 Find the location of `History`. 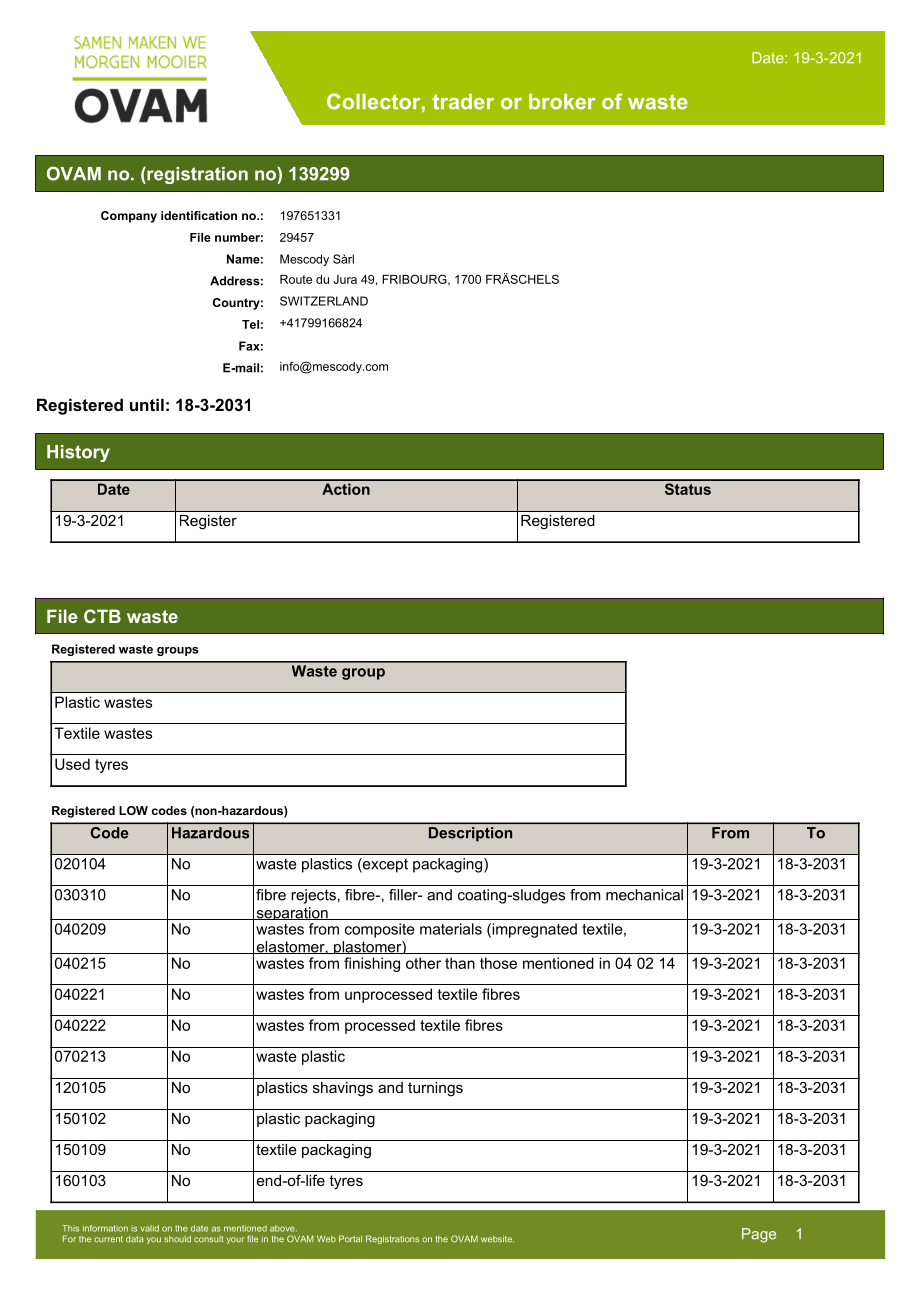

History is located at coordinates (78, 453).
